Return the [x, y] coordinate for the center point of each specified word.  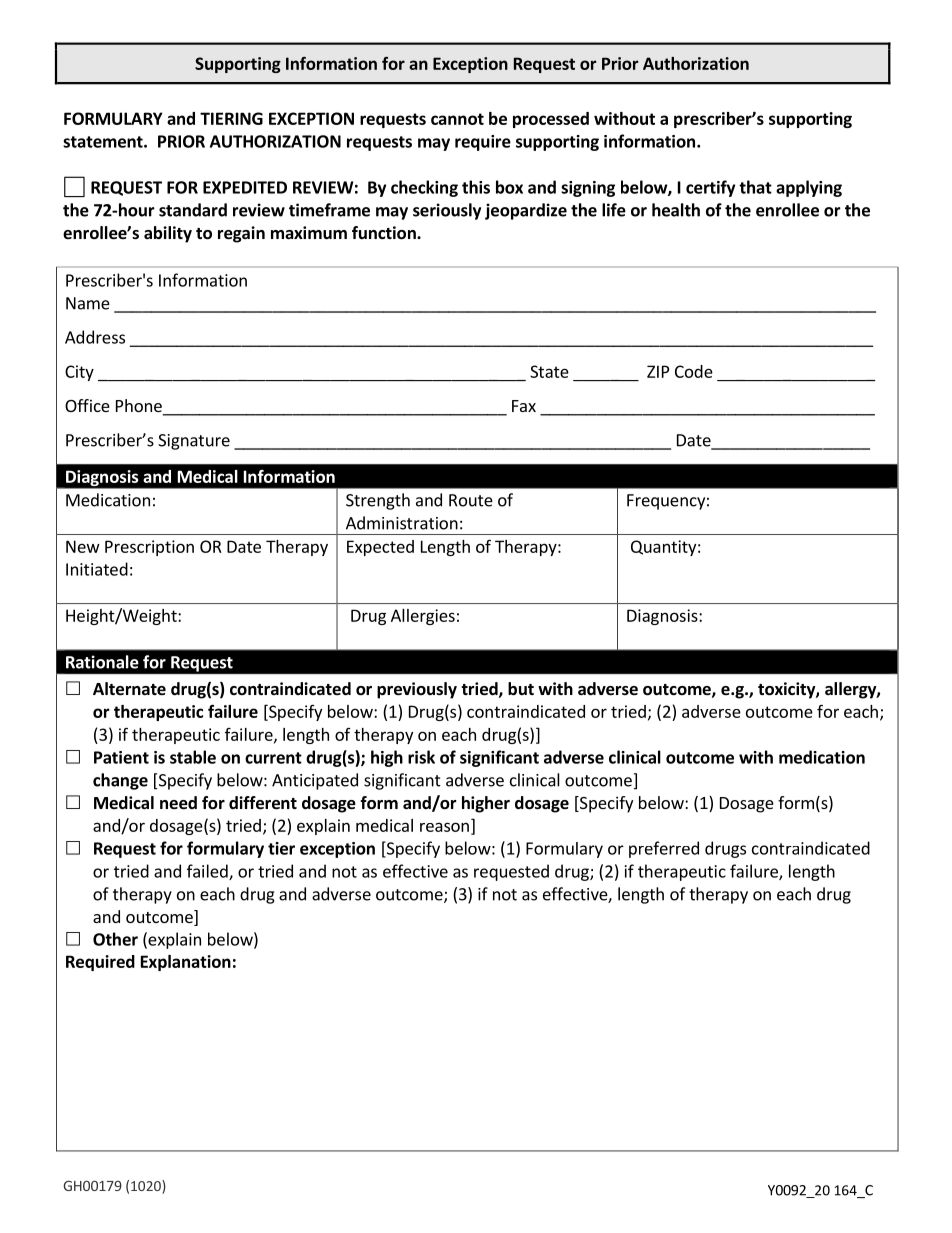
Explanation [186, 963]
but [521, 689]
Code [694, 371]
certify [710, 188]
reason [444, 827]
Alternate [129, 689]
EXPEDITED [245, 187]
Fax [524, 406]
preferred [664, 849]
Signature [194, 442]
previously [417, 690]
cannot [457, 119]
